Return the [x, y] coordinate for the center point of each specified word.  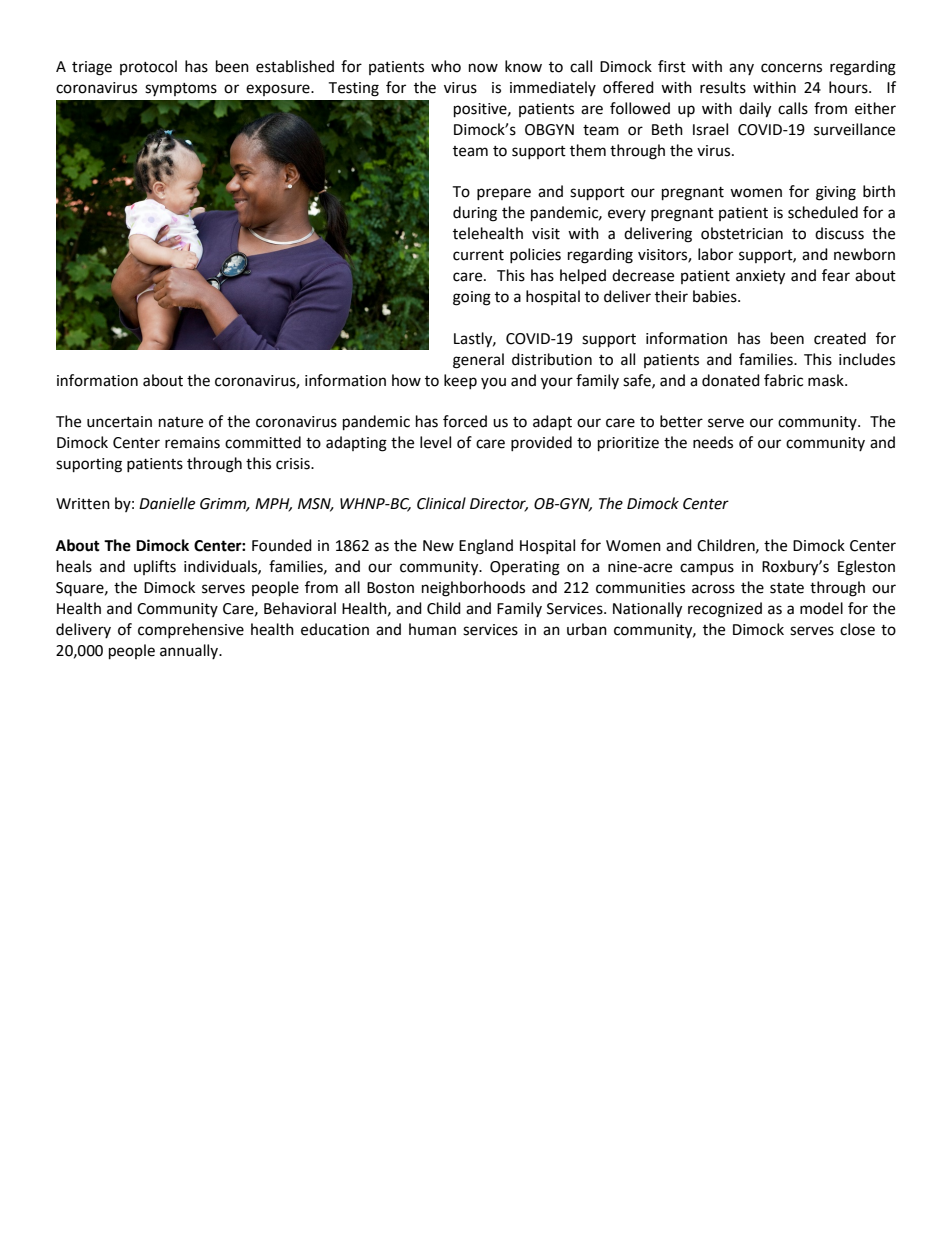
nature [181, 422]
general [478, 361]
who [446, 66]
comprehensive [191, 630]
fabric [783, 380]
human [432, 629]
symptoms [181, 89]
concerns [791, 68]
